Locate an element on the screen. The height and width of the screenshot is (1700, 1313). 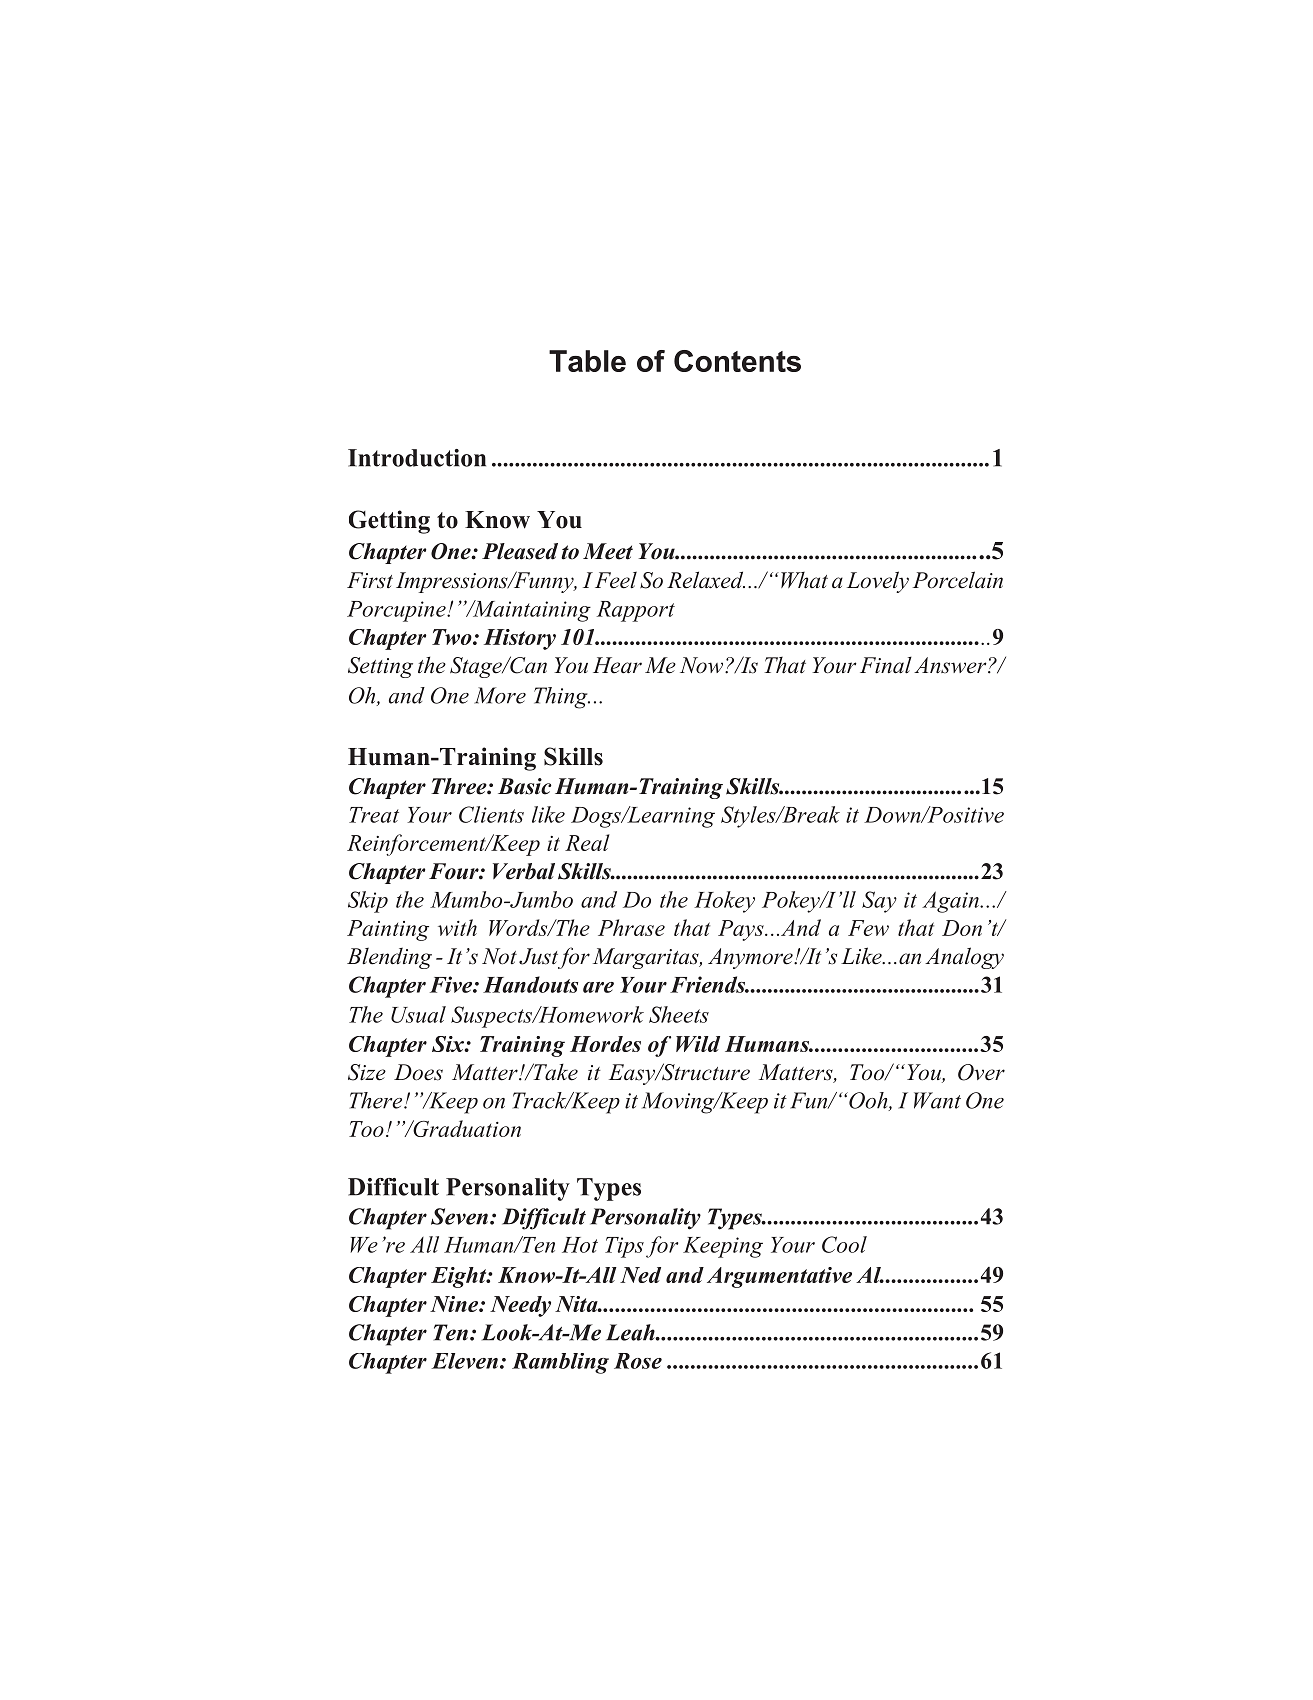
Introduction is located at coordinates (417, 458).
